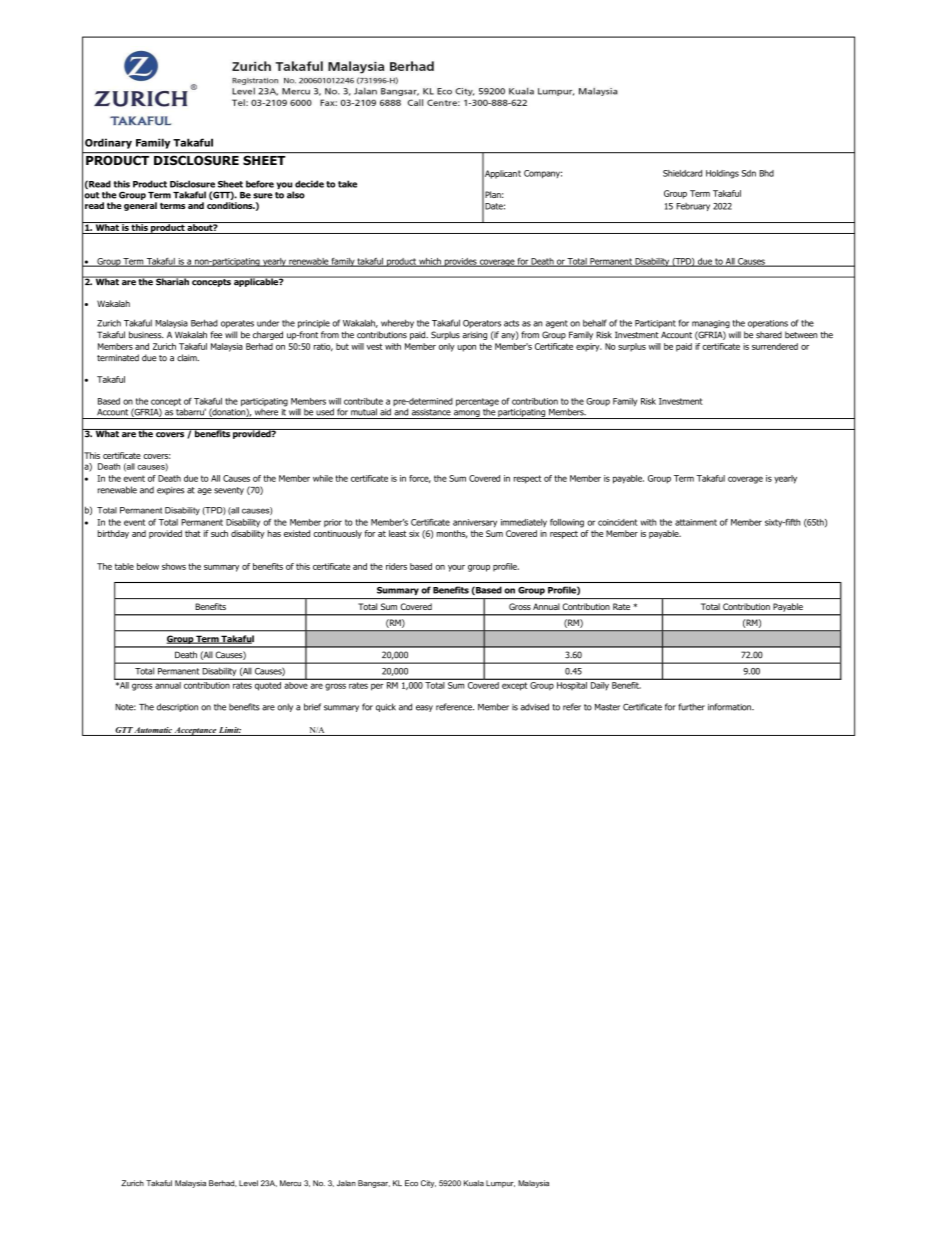 The width and height of the document is (952, 1233). Describe the element at coordinates (722, 174) in the document. I see `Holdings` at that location.
